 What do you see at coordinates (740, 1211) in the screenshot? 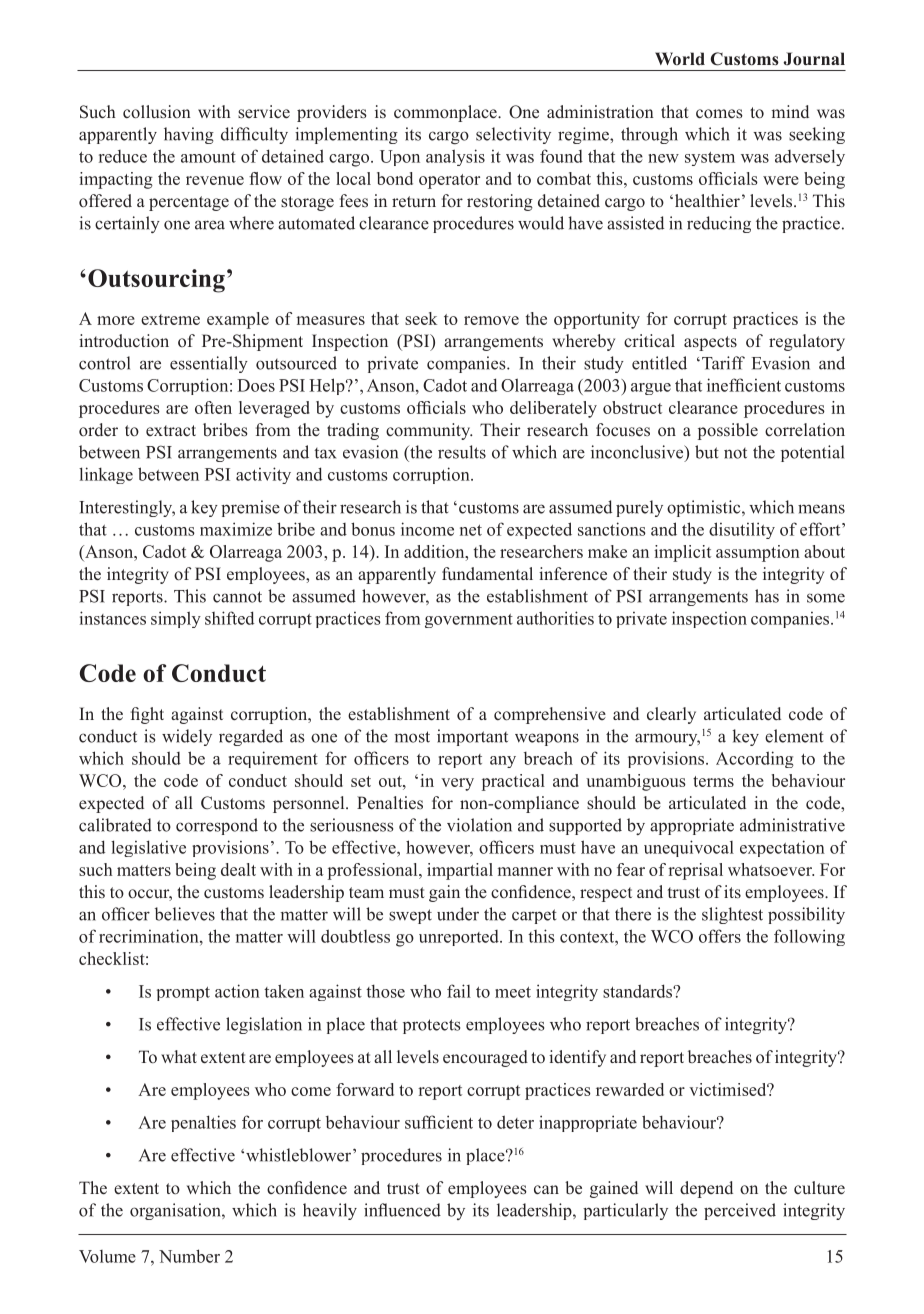
I see `perceived` at bounding box center [740, 1211].
